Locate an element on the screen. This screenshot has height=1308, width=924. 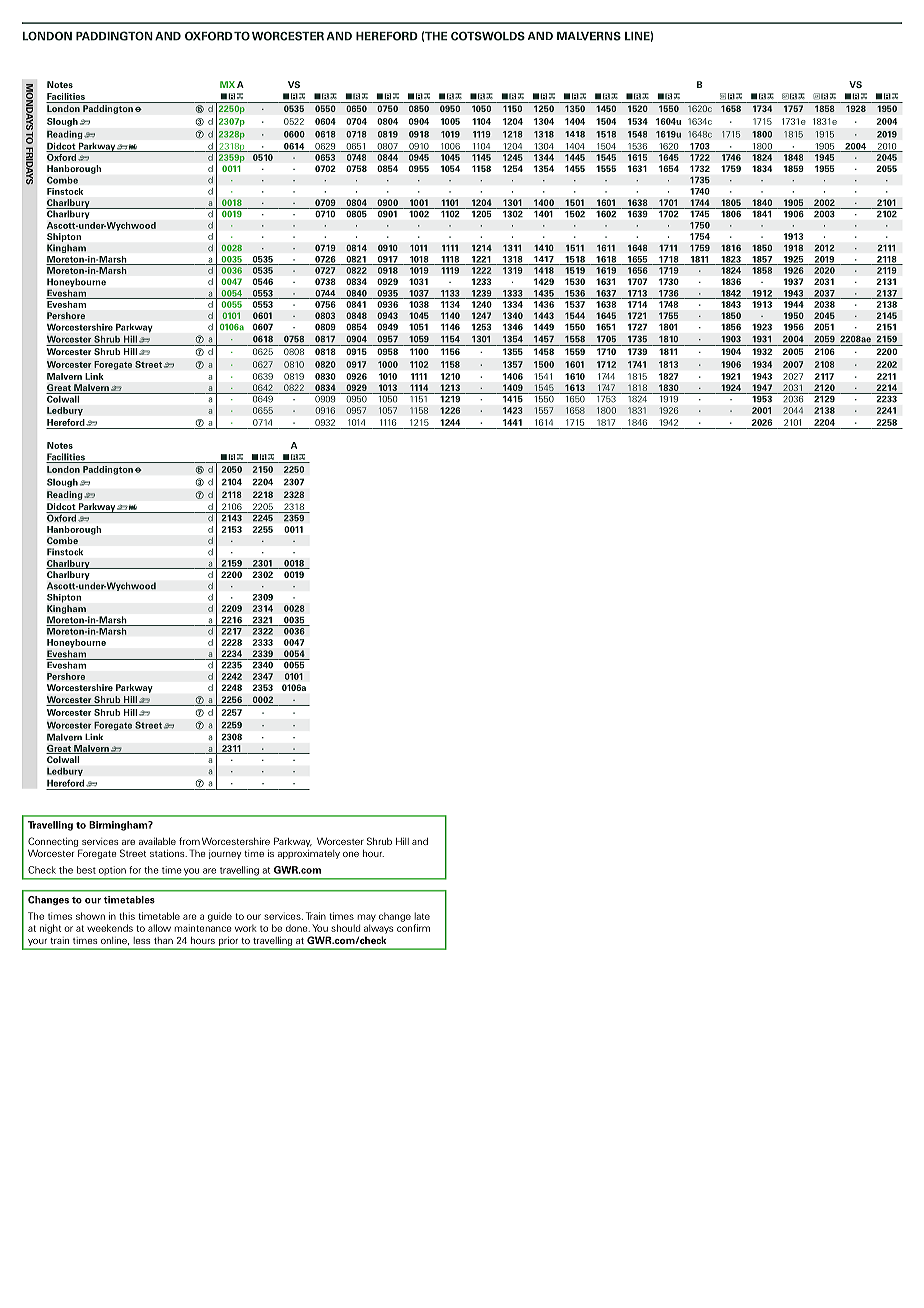
less is located at coordinates (142, 940).
